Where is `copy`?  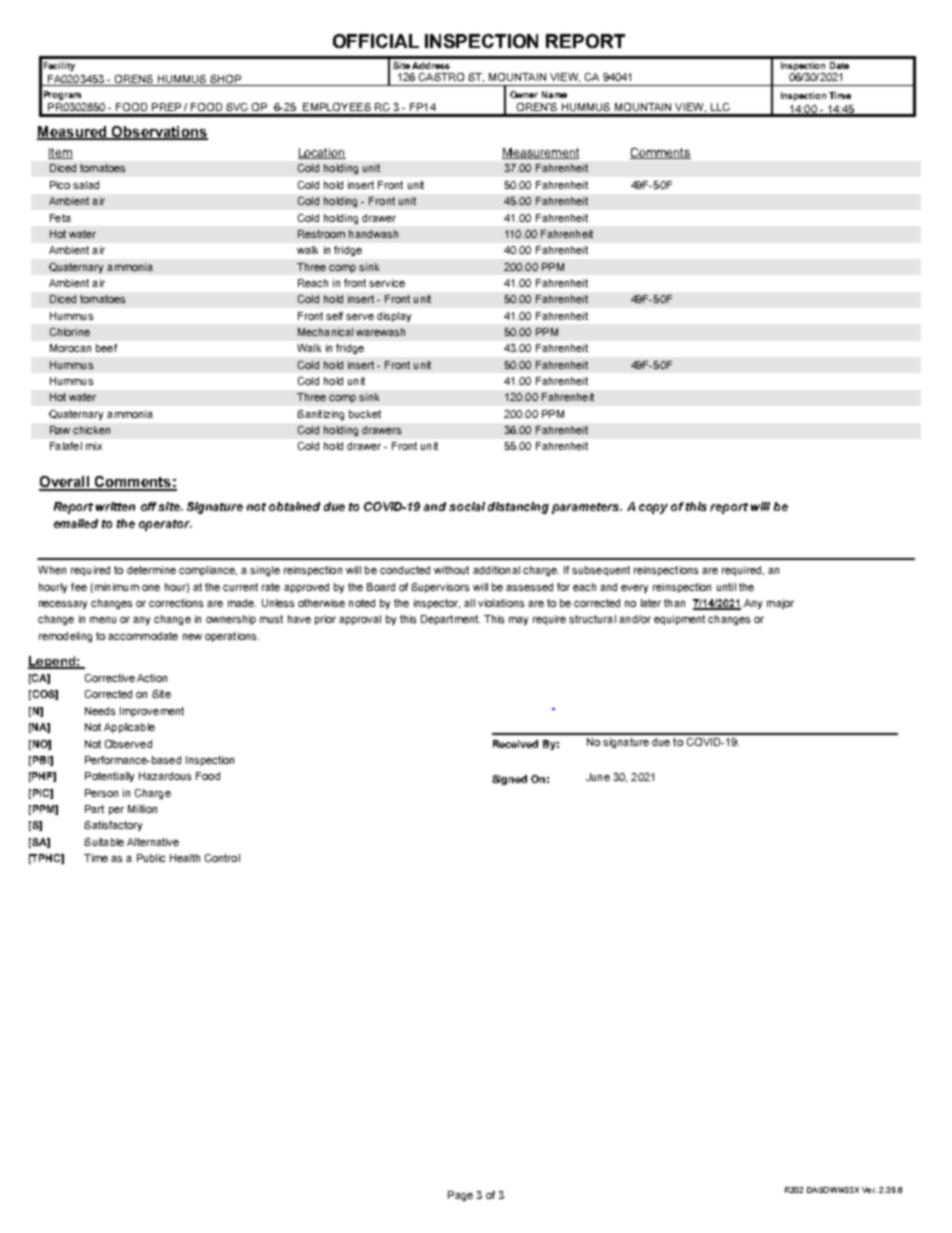 copy is located at coordinates (653, 509).
